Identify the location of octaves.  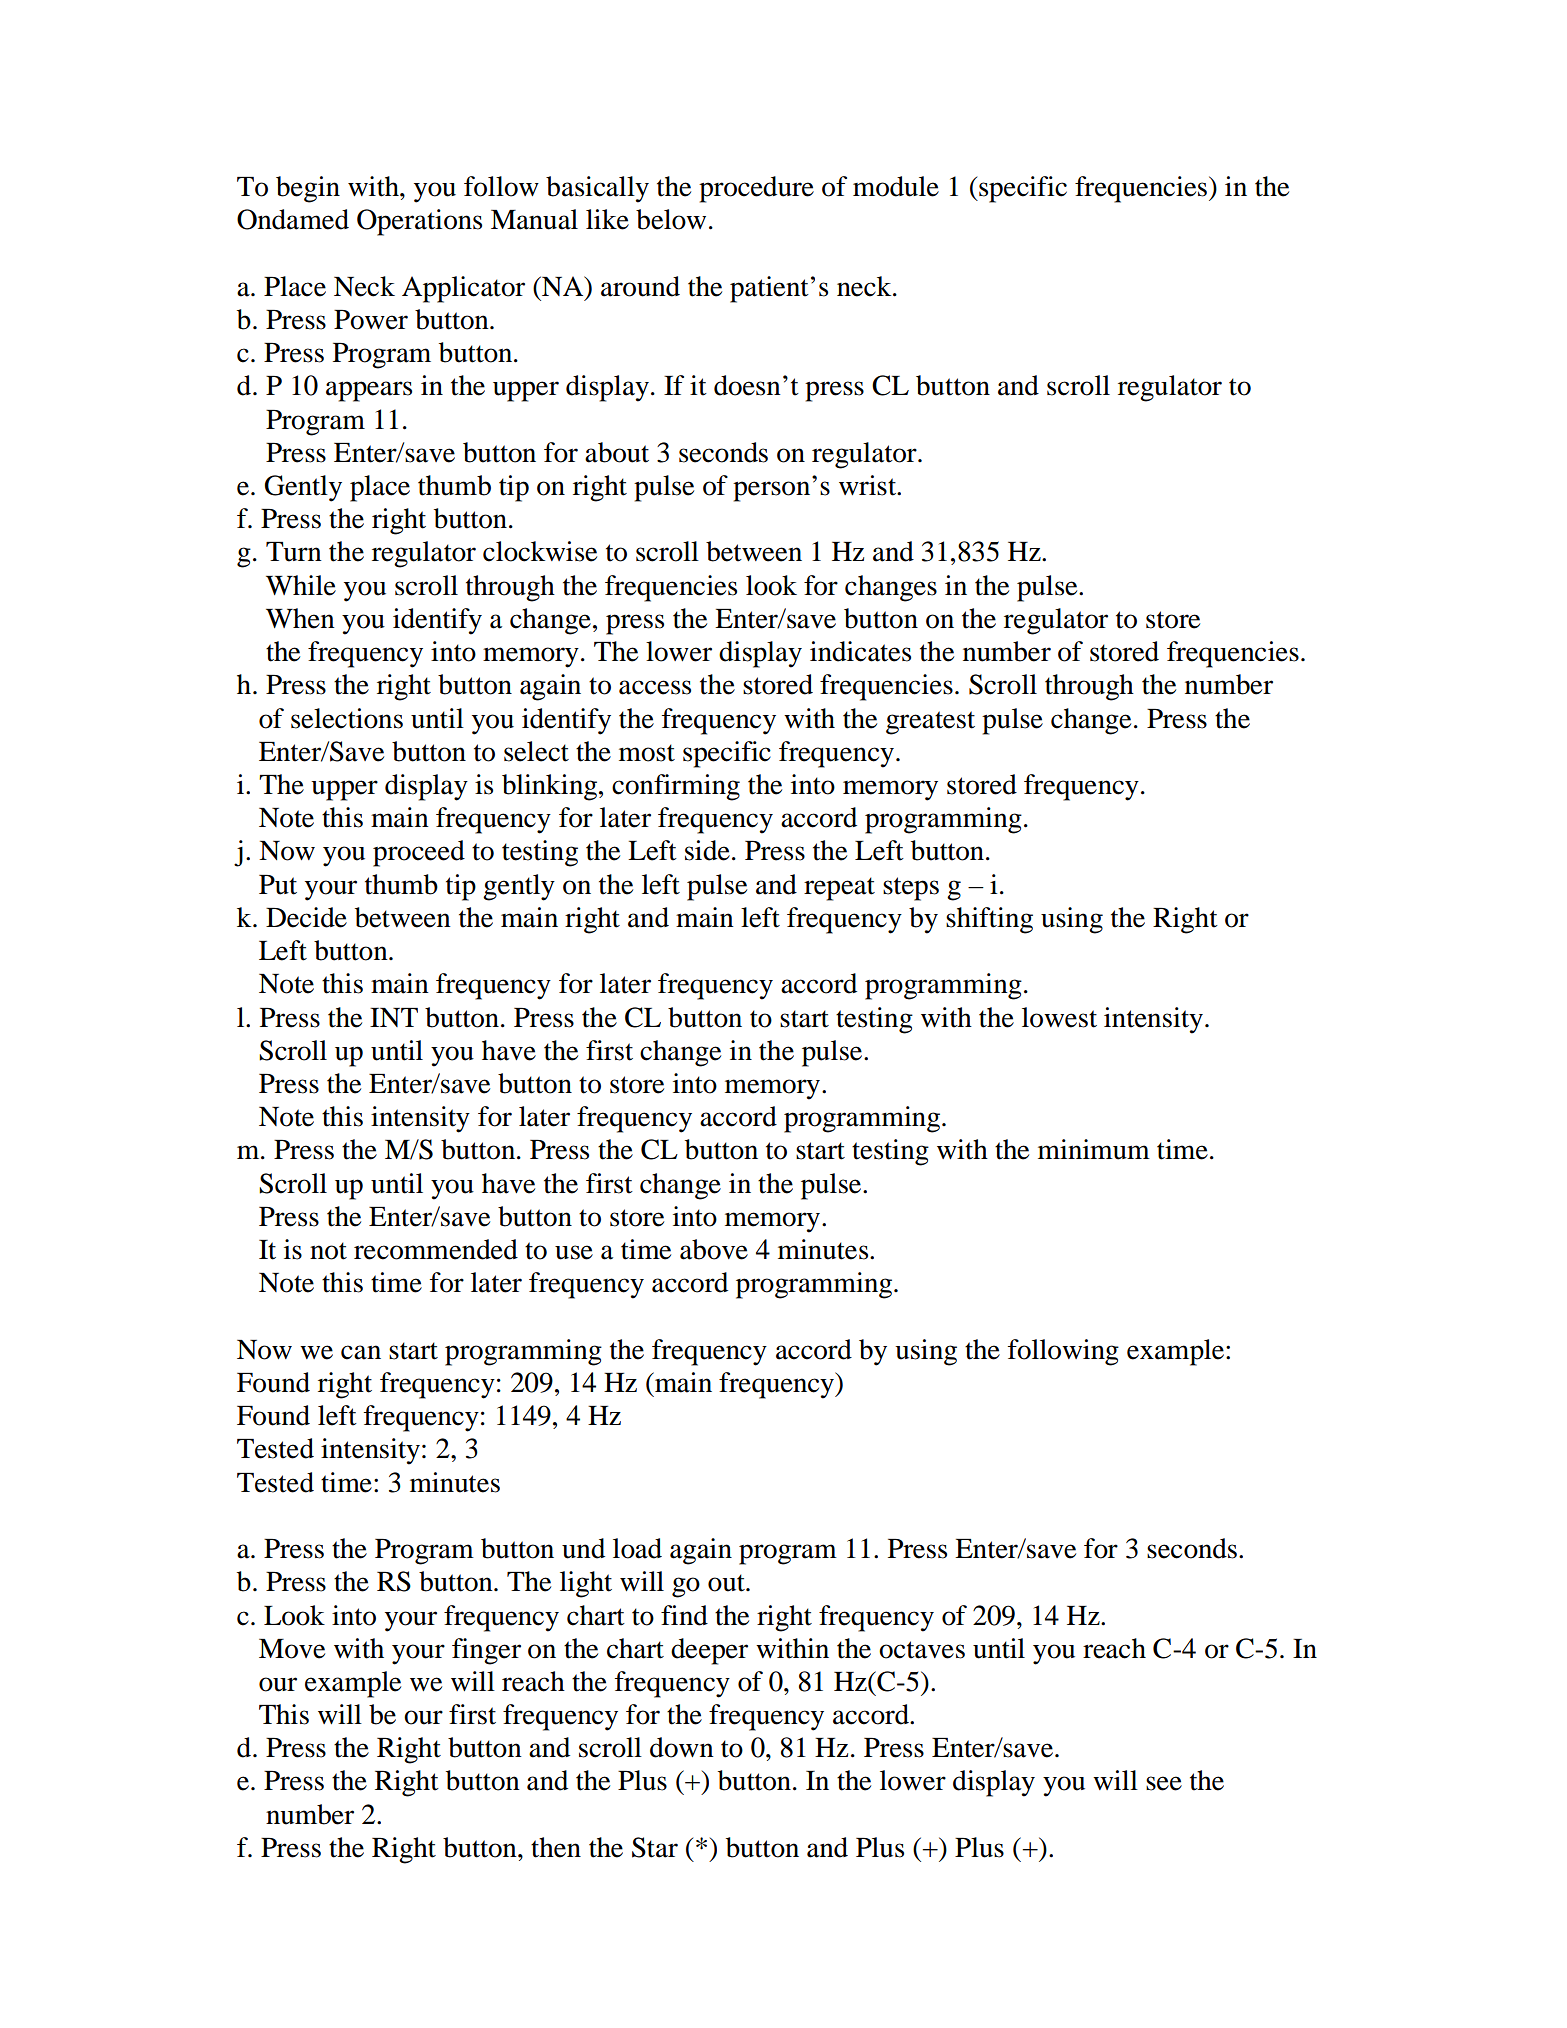
(922, 1650).
